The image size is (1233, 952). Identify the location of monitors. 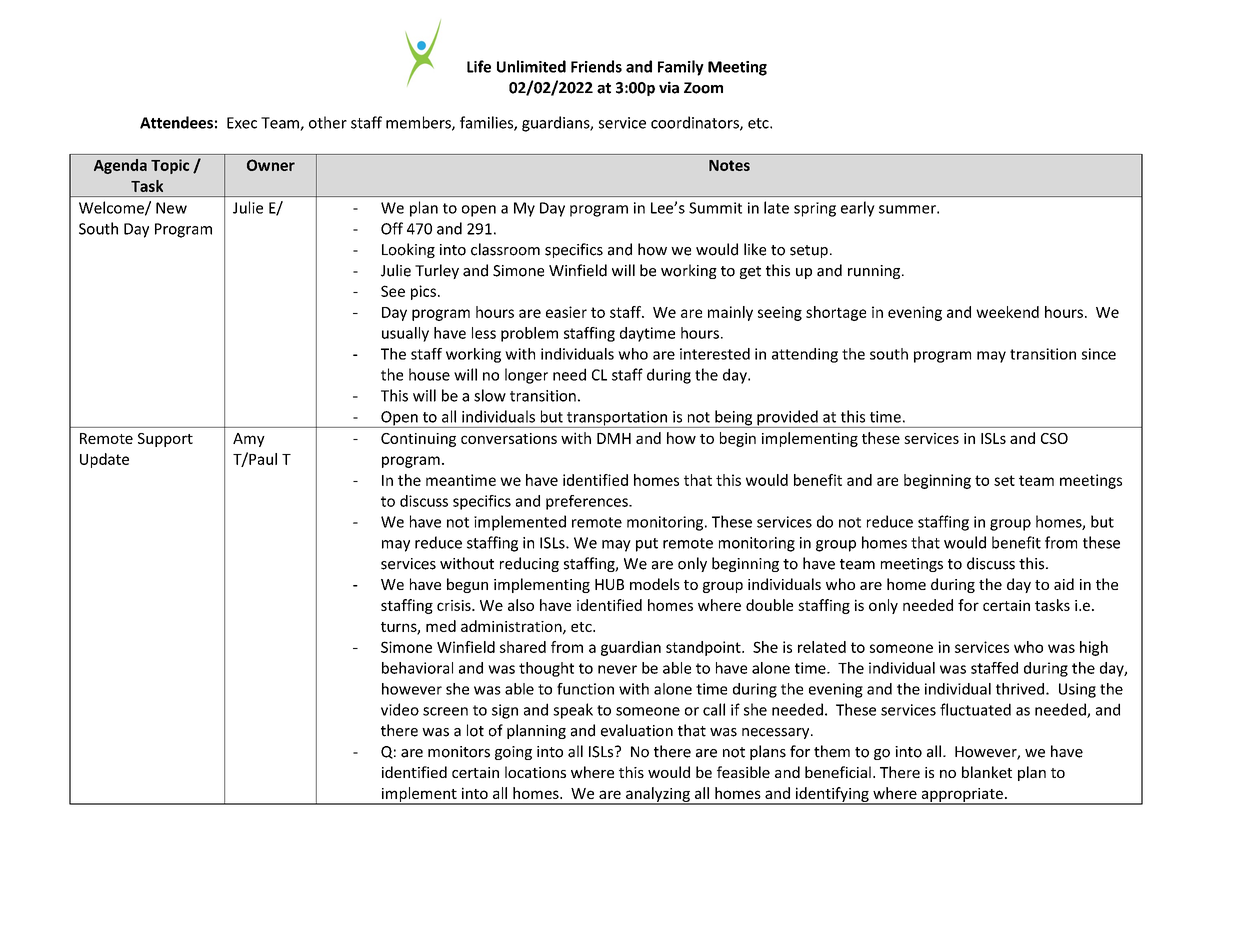
(459, 752).
